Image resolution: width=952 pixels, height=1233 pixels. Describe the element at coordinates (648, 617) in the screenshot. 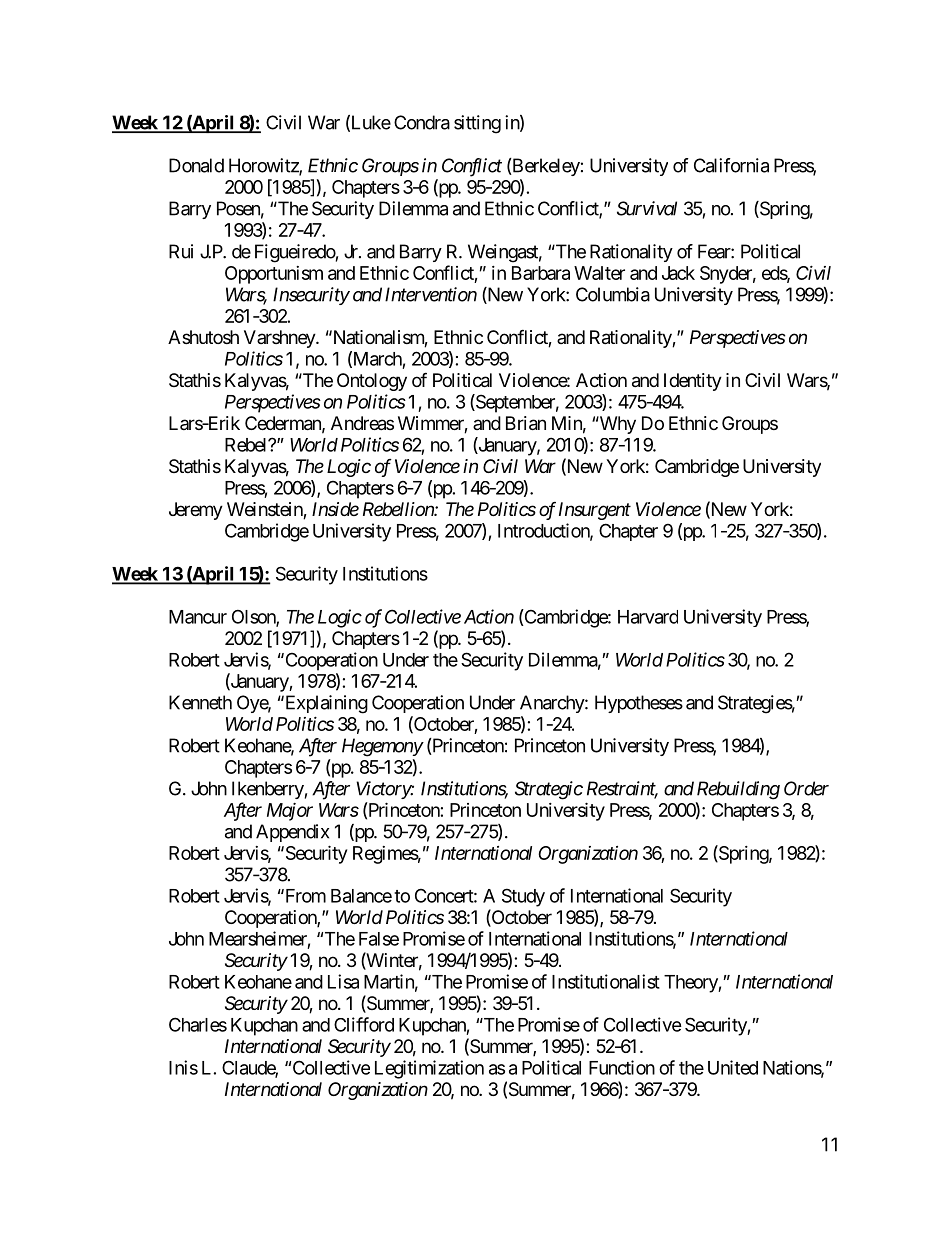

I see `Harvard` at that location.
